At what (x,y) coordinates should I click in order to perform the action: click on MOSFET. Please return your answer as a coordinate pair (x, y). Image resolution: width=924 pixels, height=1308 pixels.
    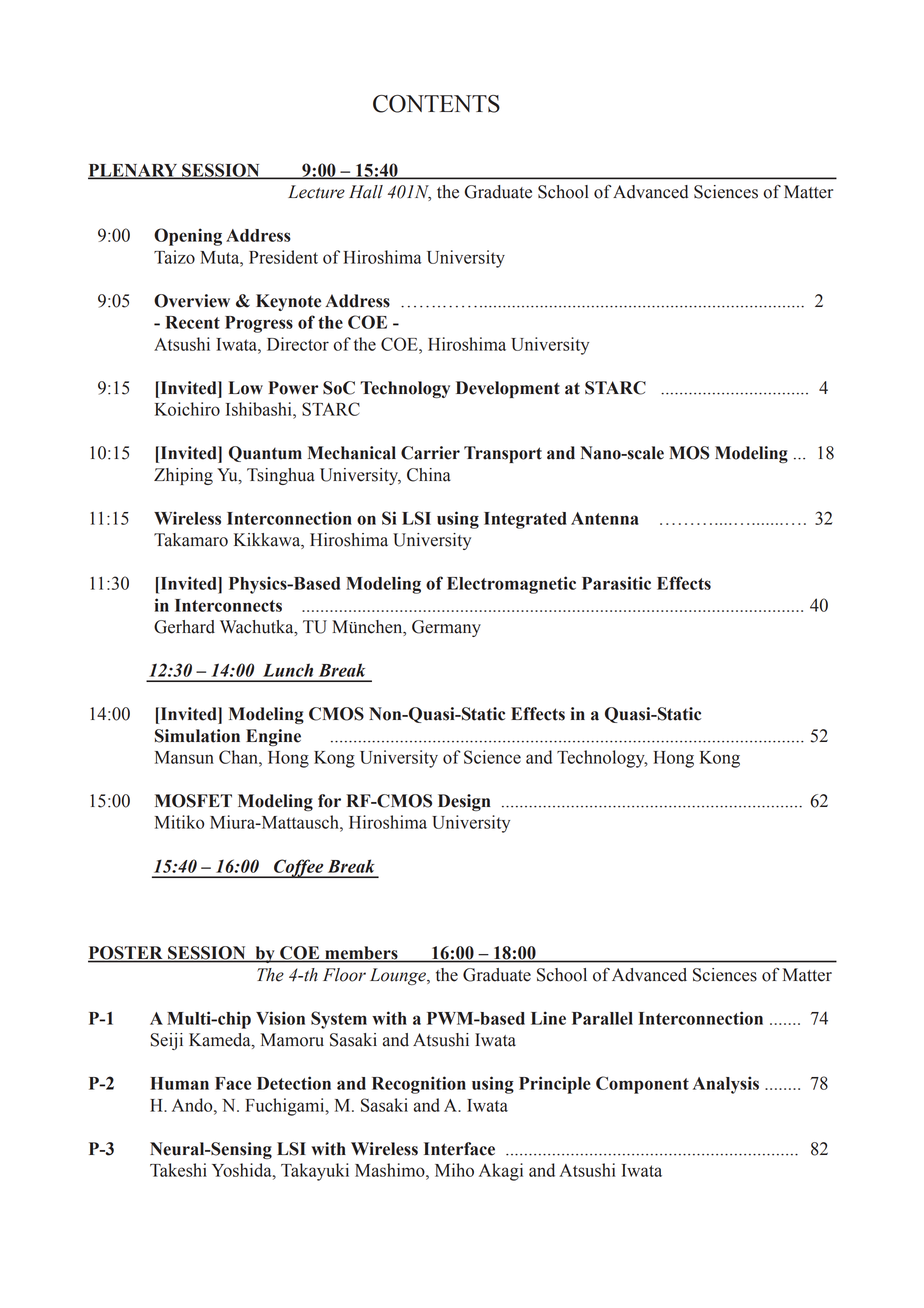
    Looking at the image, I should click on (193, 801).
